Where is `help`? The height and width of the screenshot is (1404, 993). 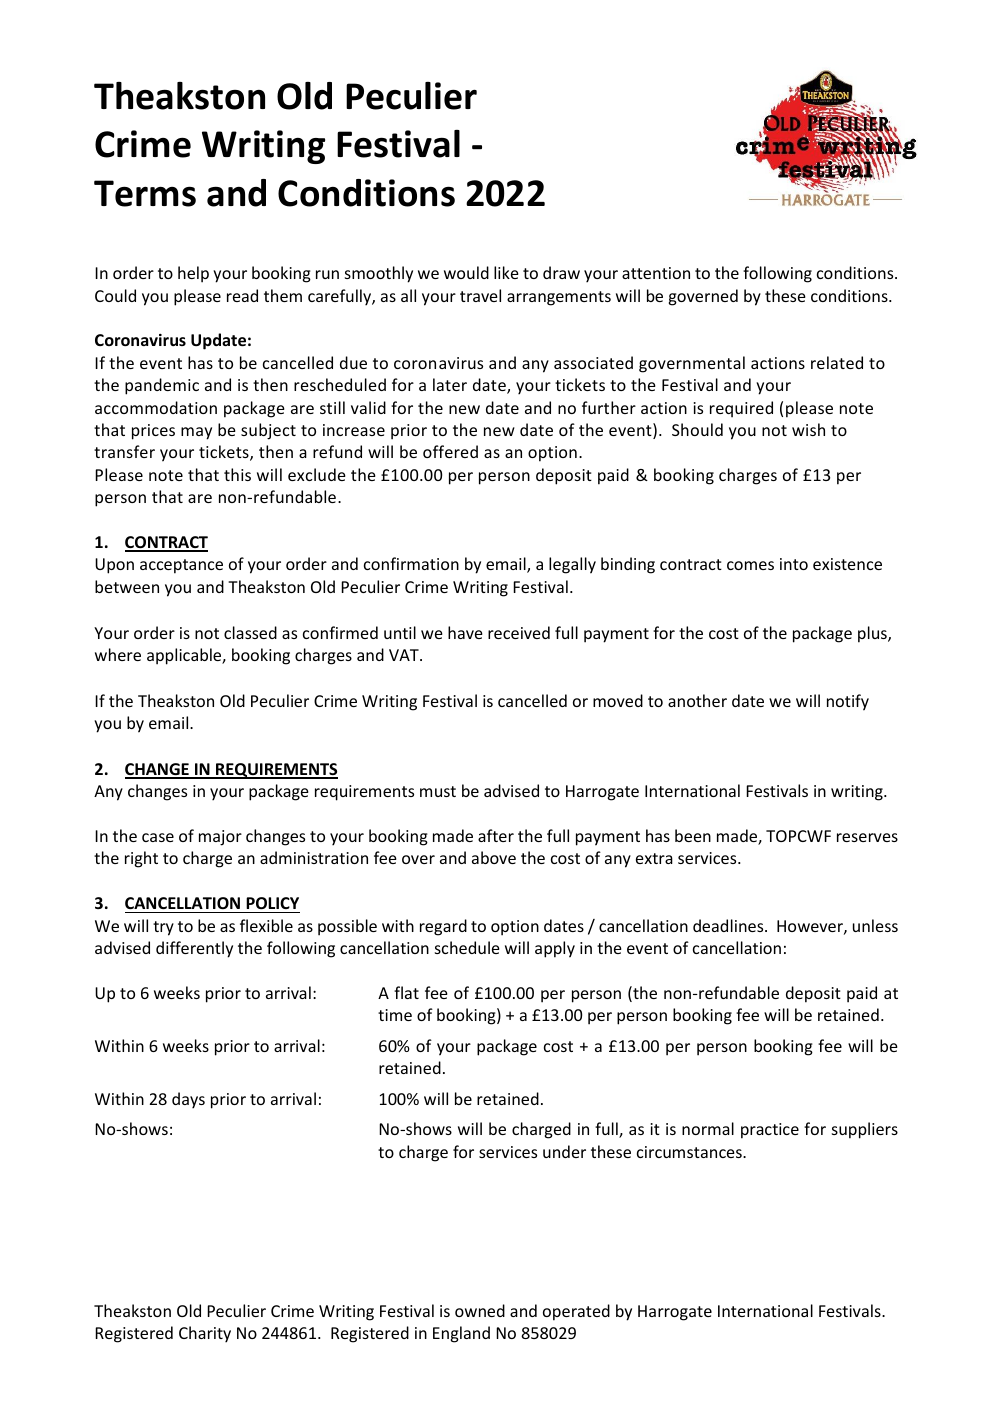
help is located at coordinates (193, 274).
